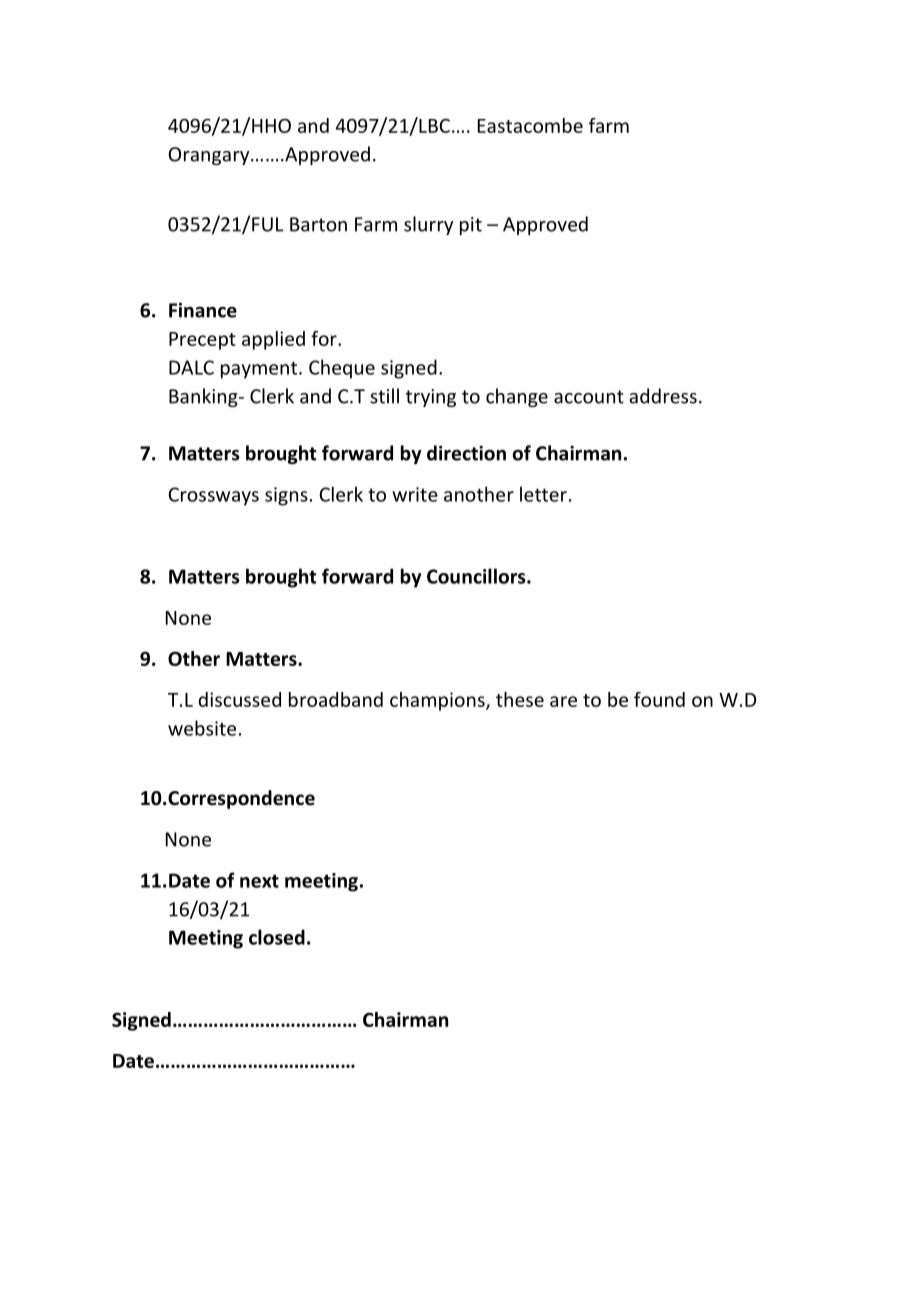 This screenshot has width=924, height=1308. What do you see at coordinates (543, 494) in the screenshot?
I see `letter` at bounding box center [543, 494].
